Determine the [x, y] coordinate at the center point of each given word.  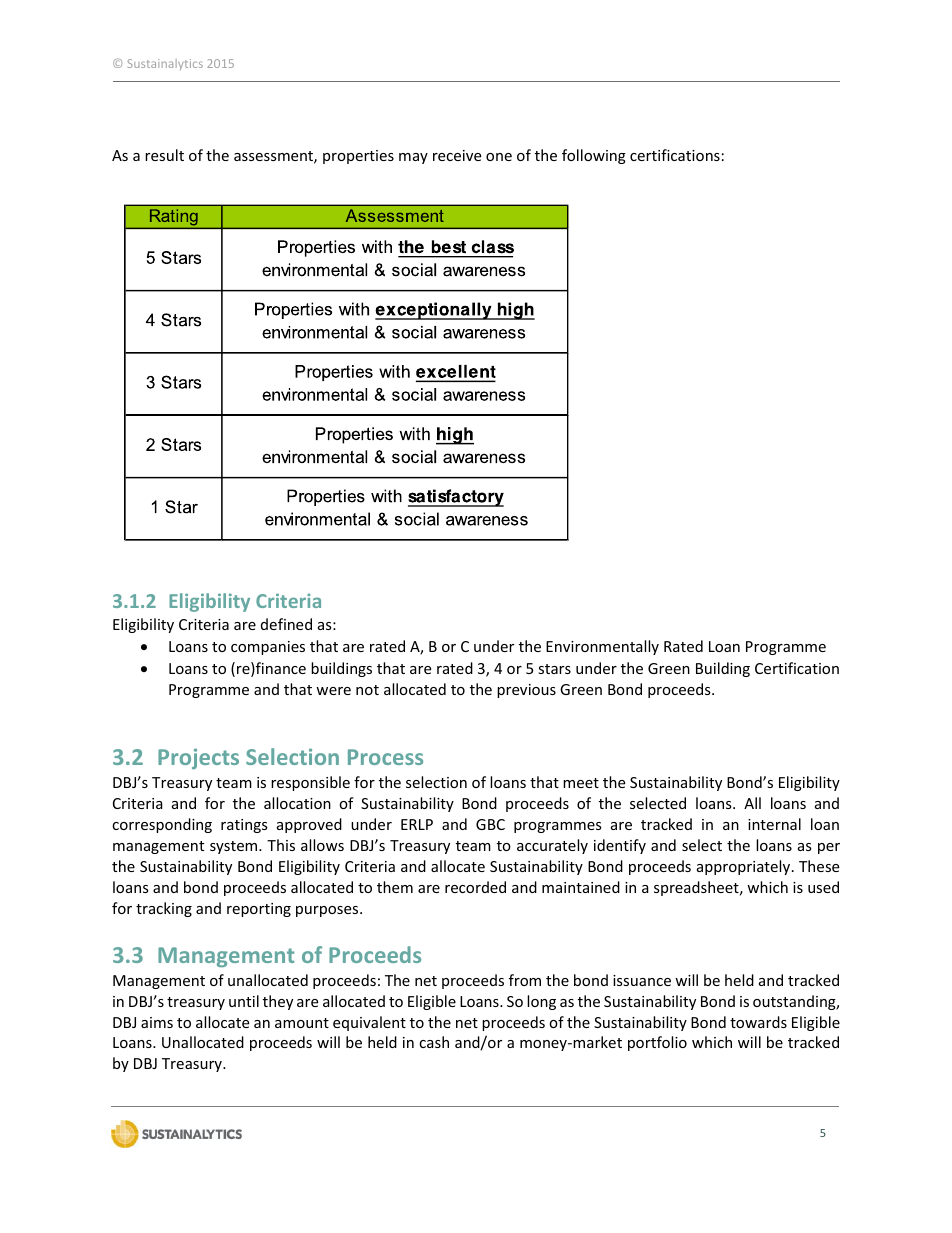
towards [758, 1022]
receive [457, 155]
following [594, 156]
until [244, 1001]
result [164, 155]
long [541, 1002]
